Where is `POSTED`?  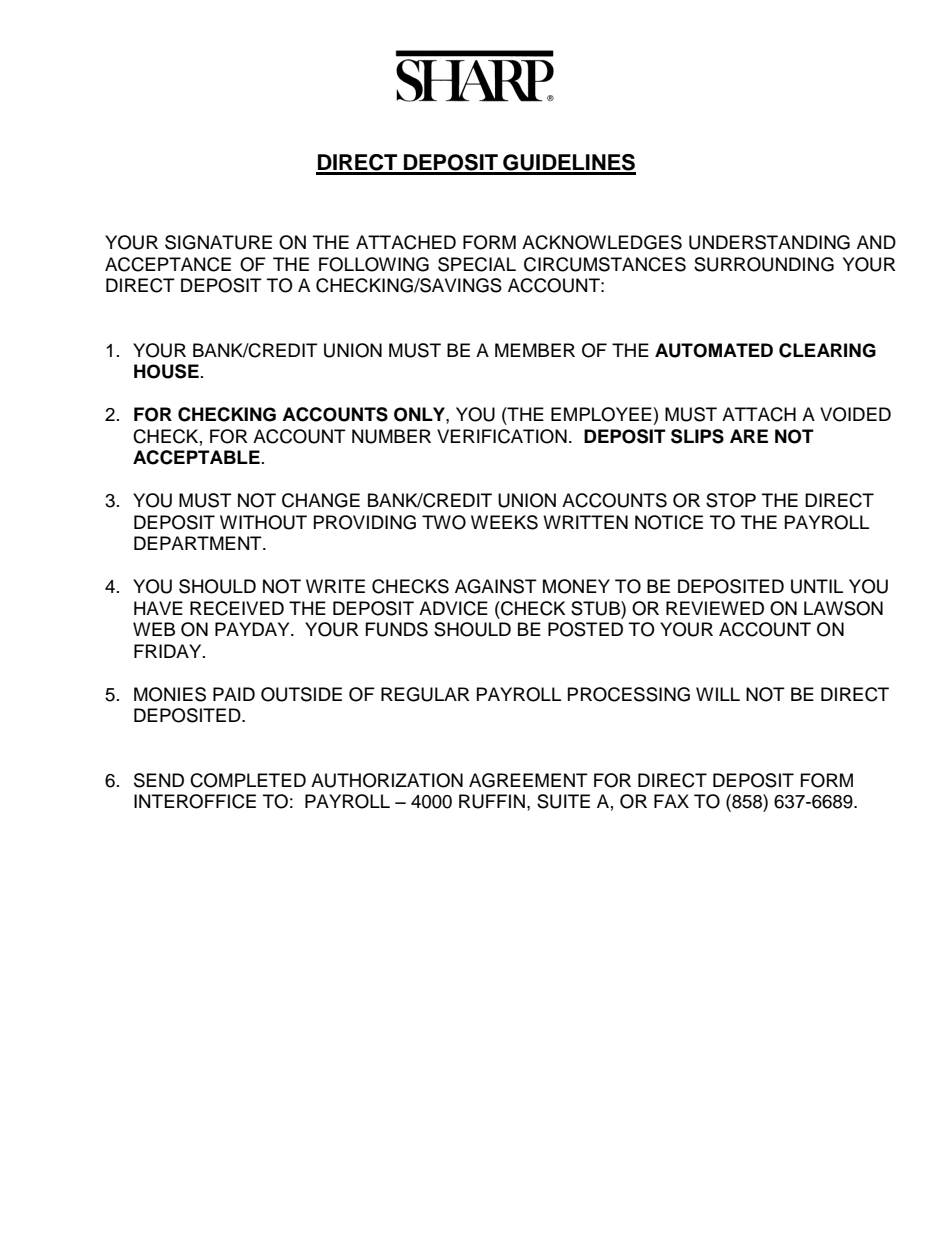
POSTED is located at coordinates (585, 629).
